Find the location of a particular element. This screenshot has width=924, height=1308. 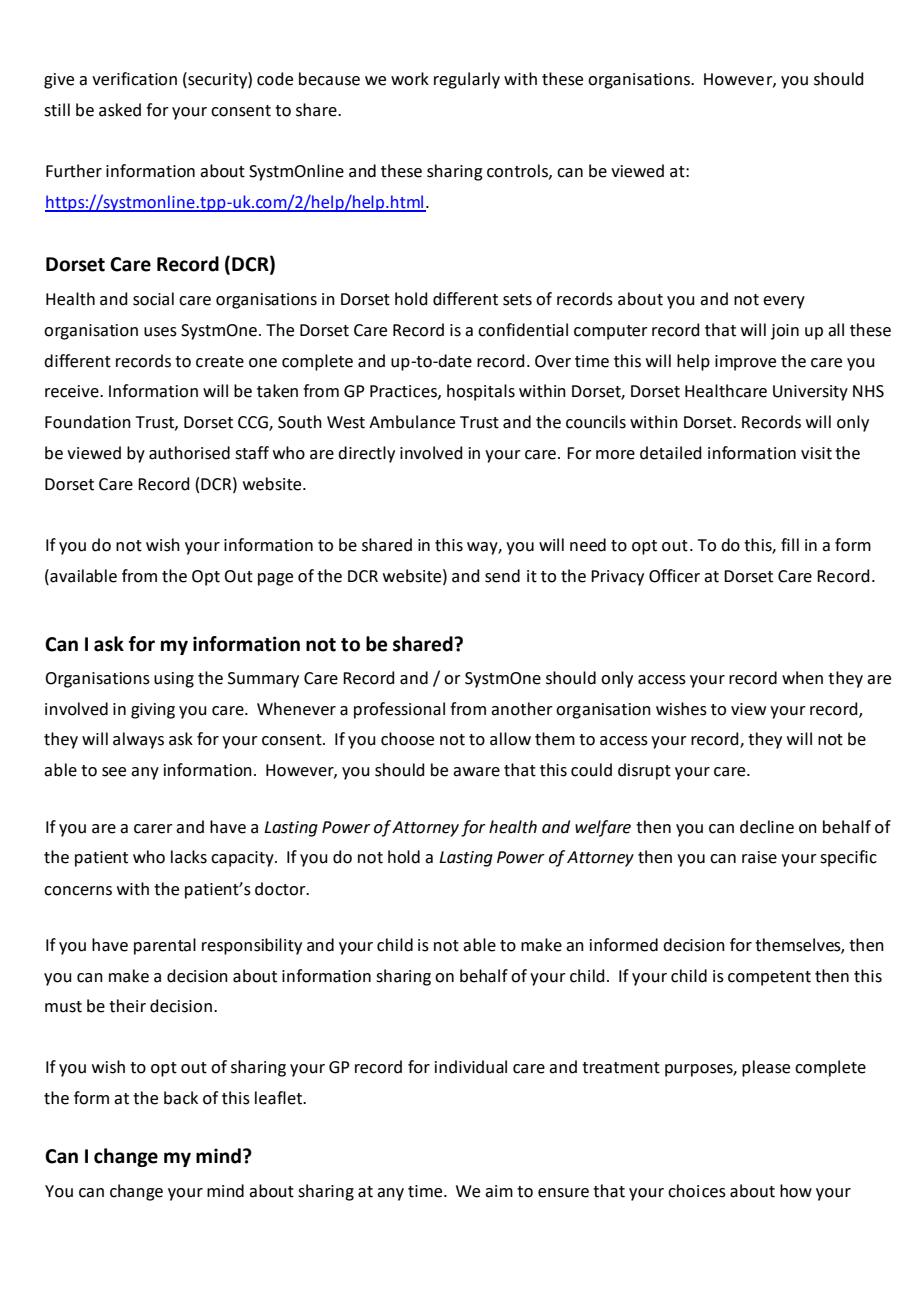

regularly is located at coordinates (467, 80).
